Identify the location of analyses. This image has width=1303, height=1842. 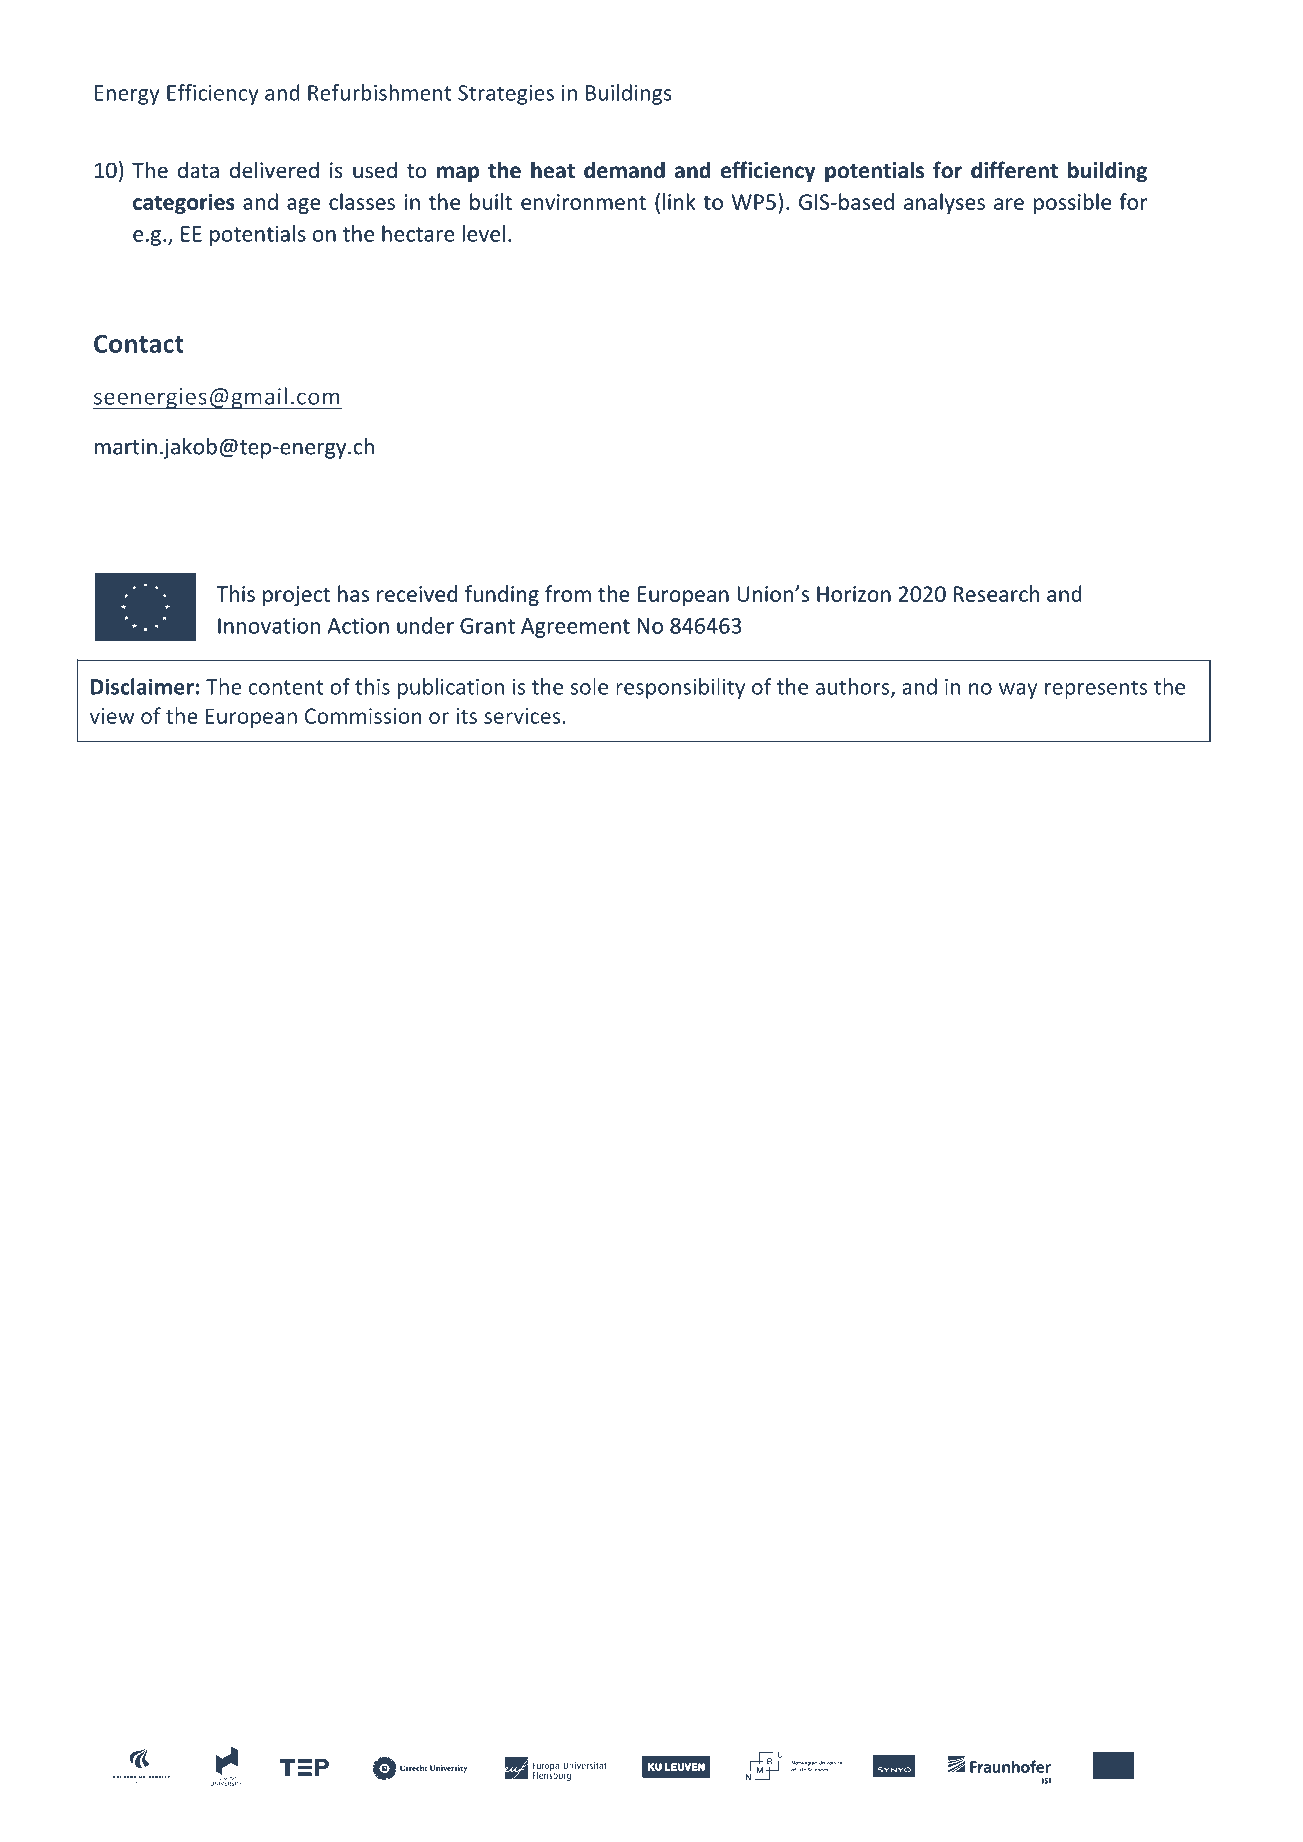
(944, 203).
